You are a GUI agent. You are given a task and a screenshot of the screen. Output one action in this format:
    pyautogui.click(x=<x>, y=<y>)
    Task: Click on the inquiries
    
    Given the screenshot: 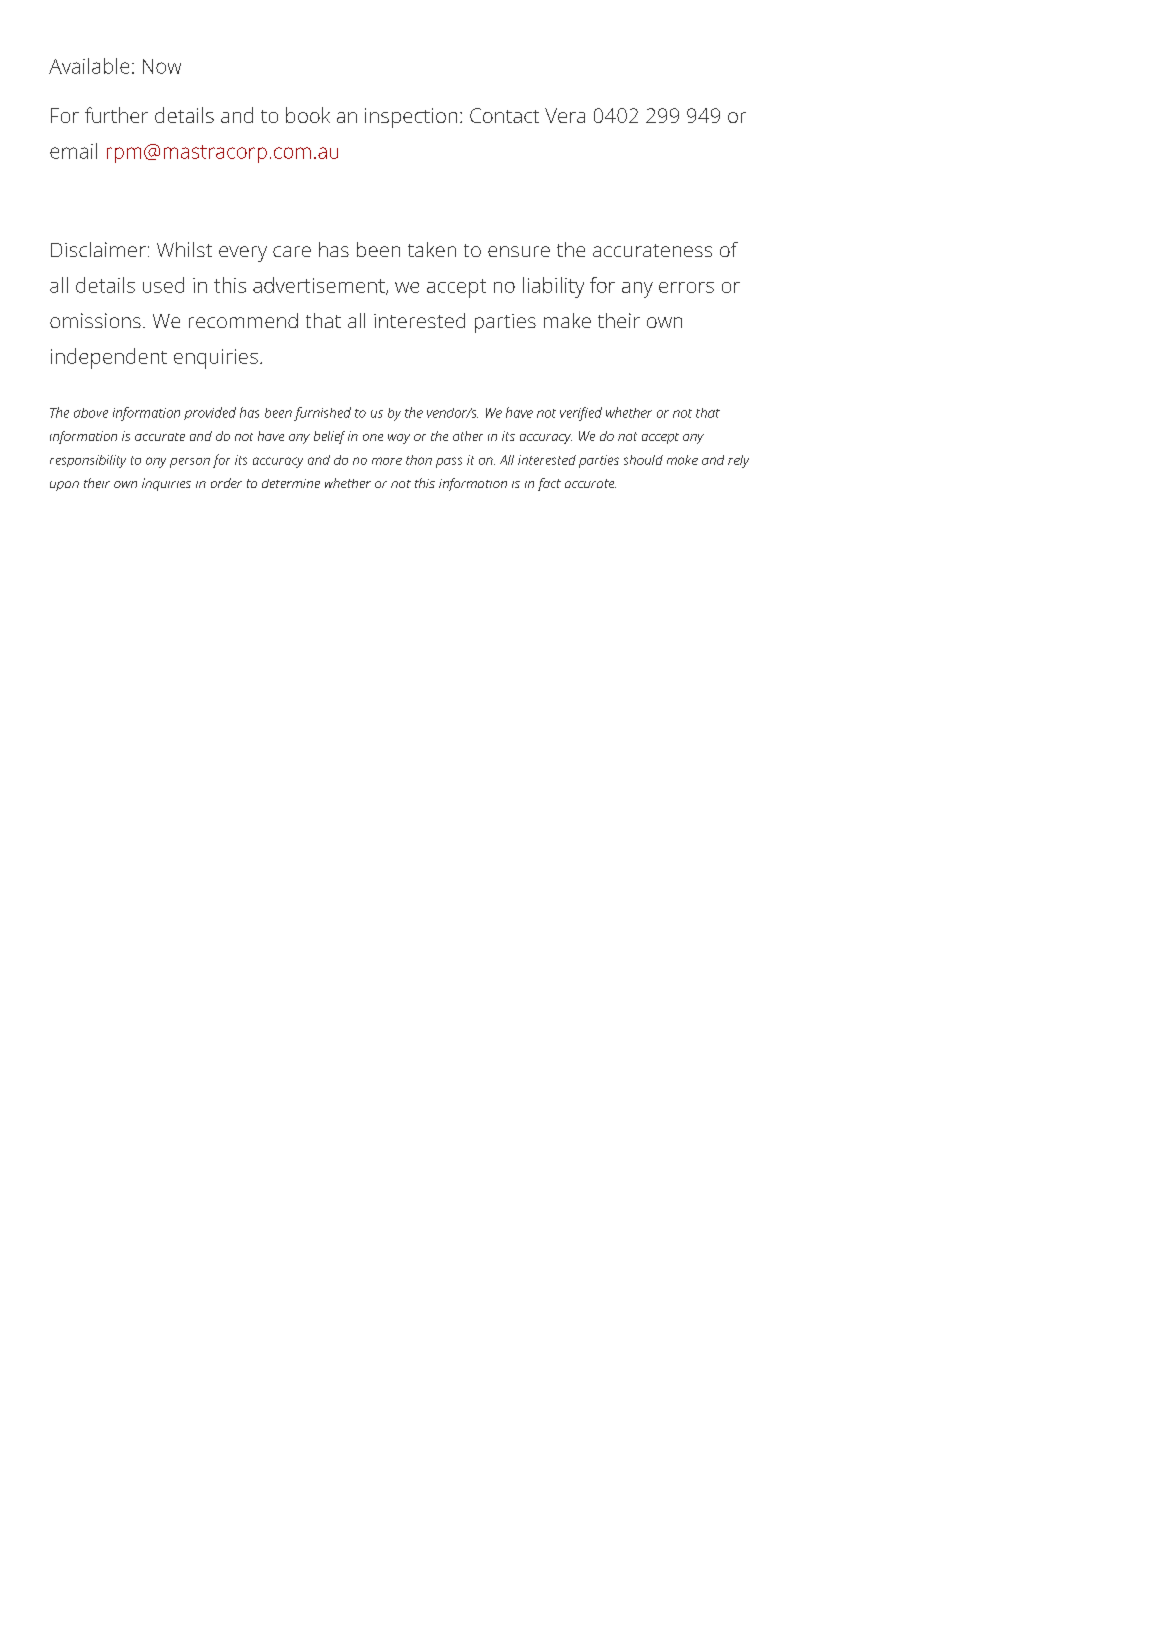 What is the action you would take?
    pyautogui.click(x=166, y=484)
